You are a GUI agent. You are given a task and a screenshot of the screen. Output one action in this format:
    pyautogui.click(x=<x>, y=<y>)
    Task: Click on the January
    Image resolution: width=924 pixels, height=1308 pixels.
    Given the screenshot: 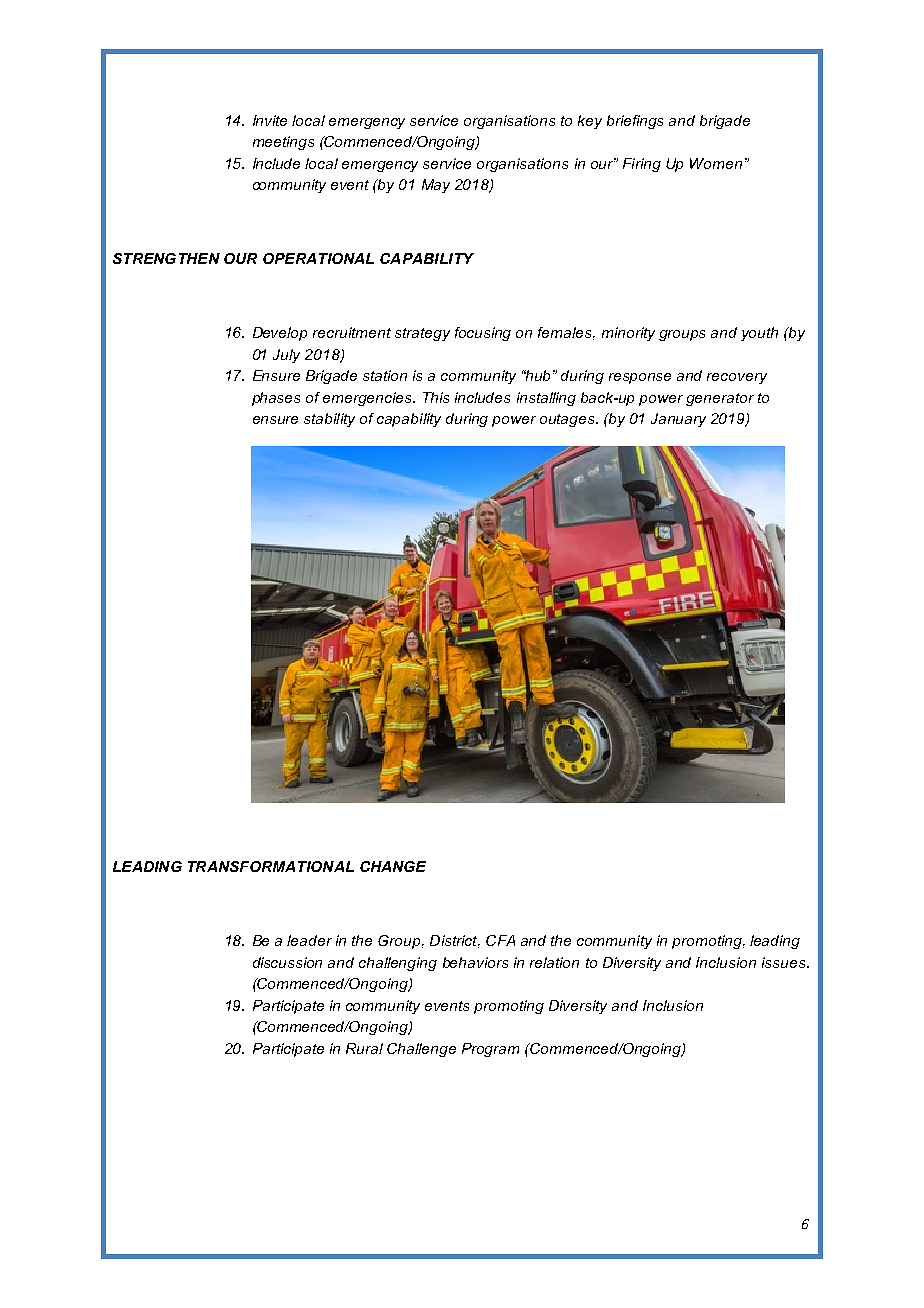 What is the action you would take?
    pyautogui.click(x=678, y=420)
